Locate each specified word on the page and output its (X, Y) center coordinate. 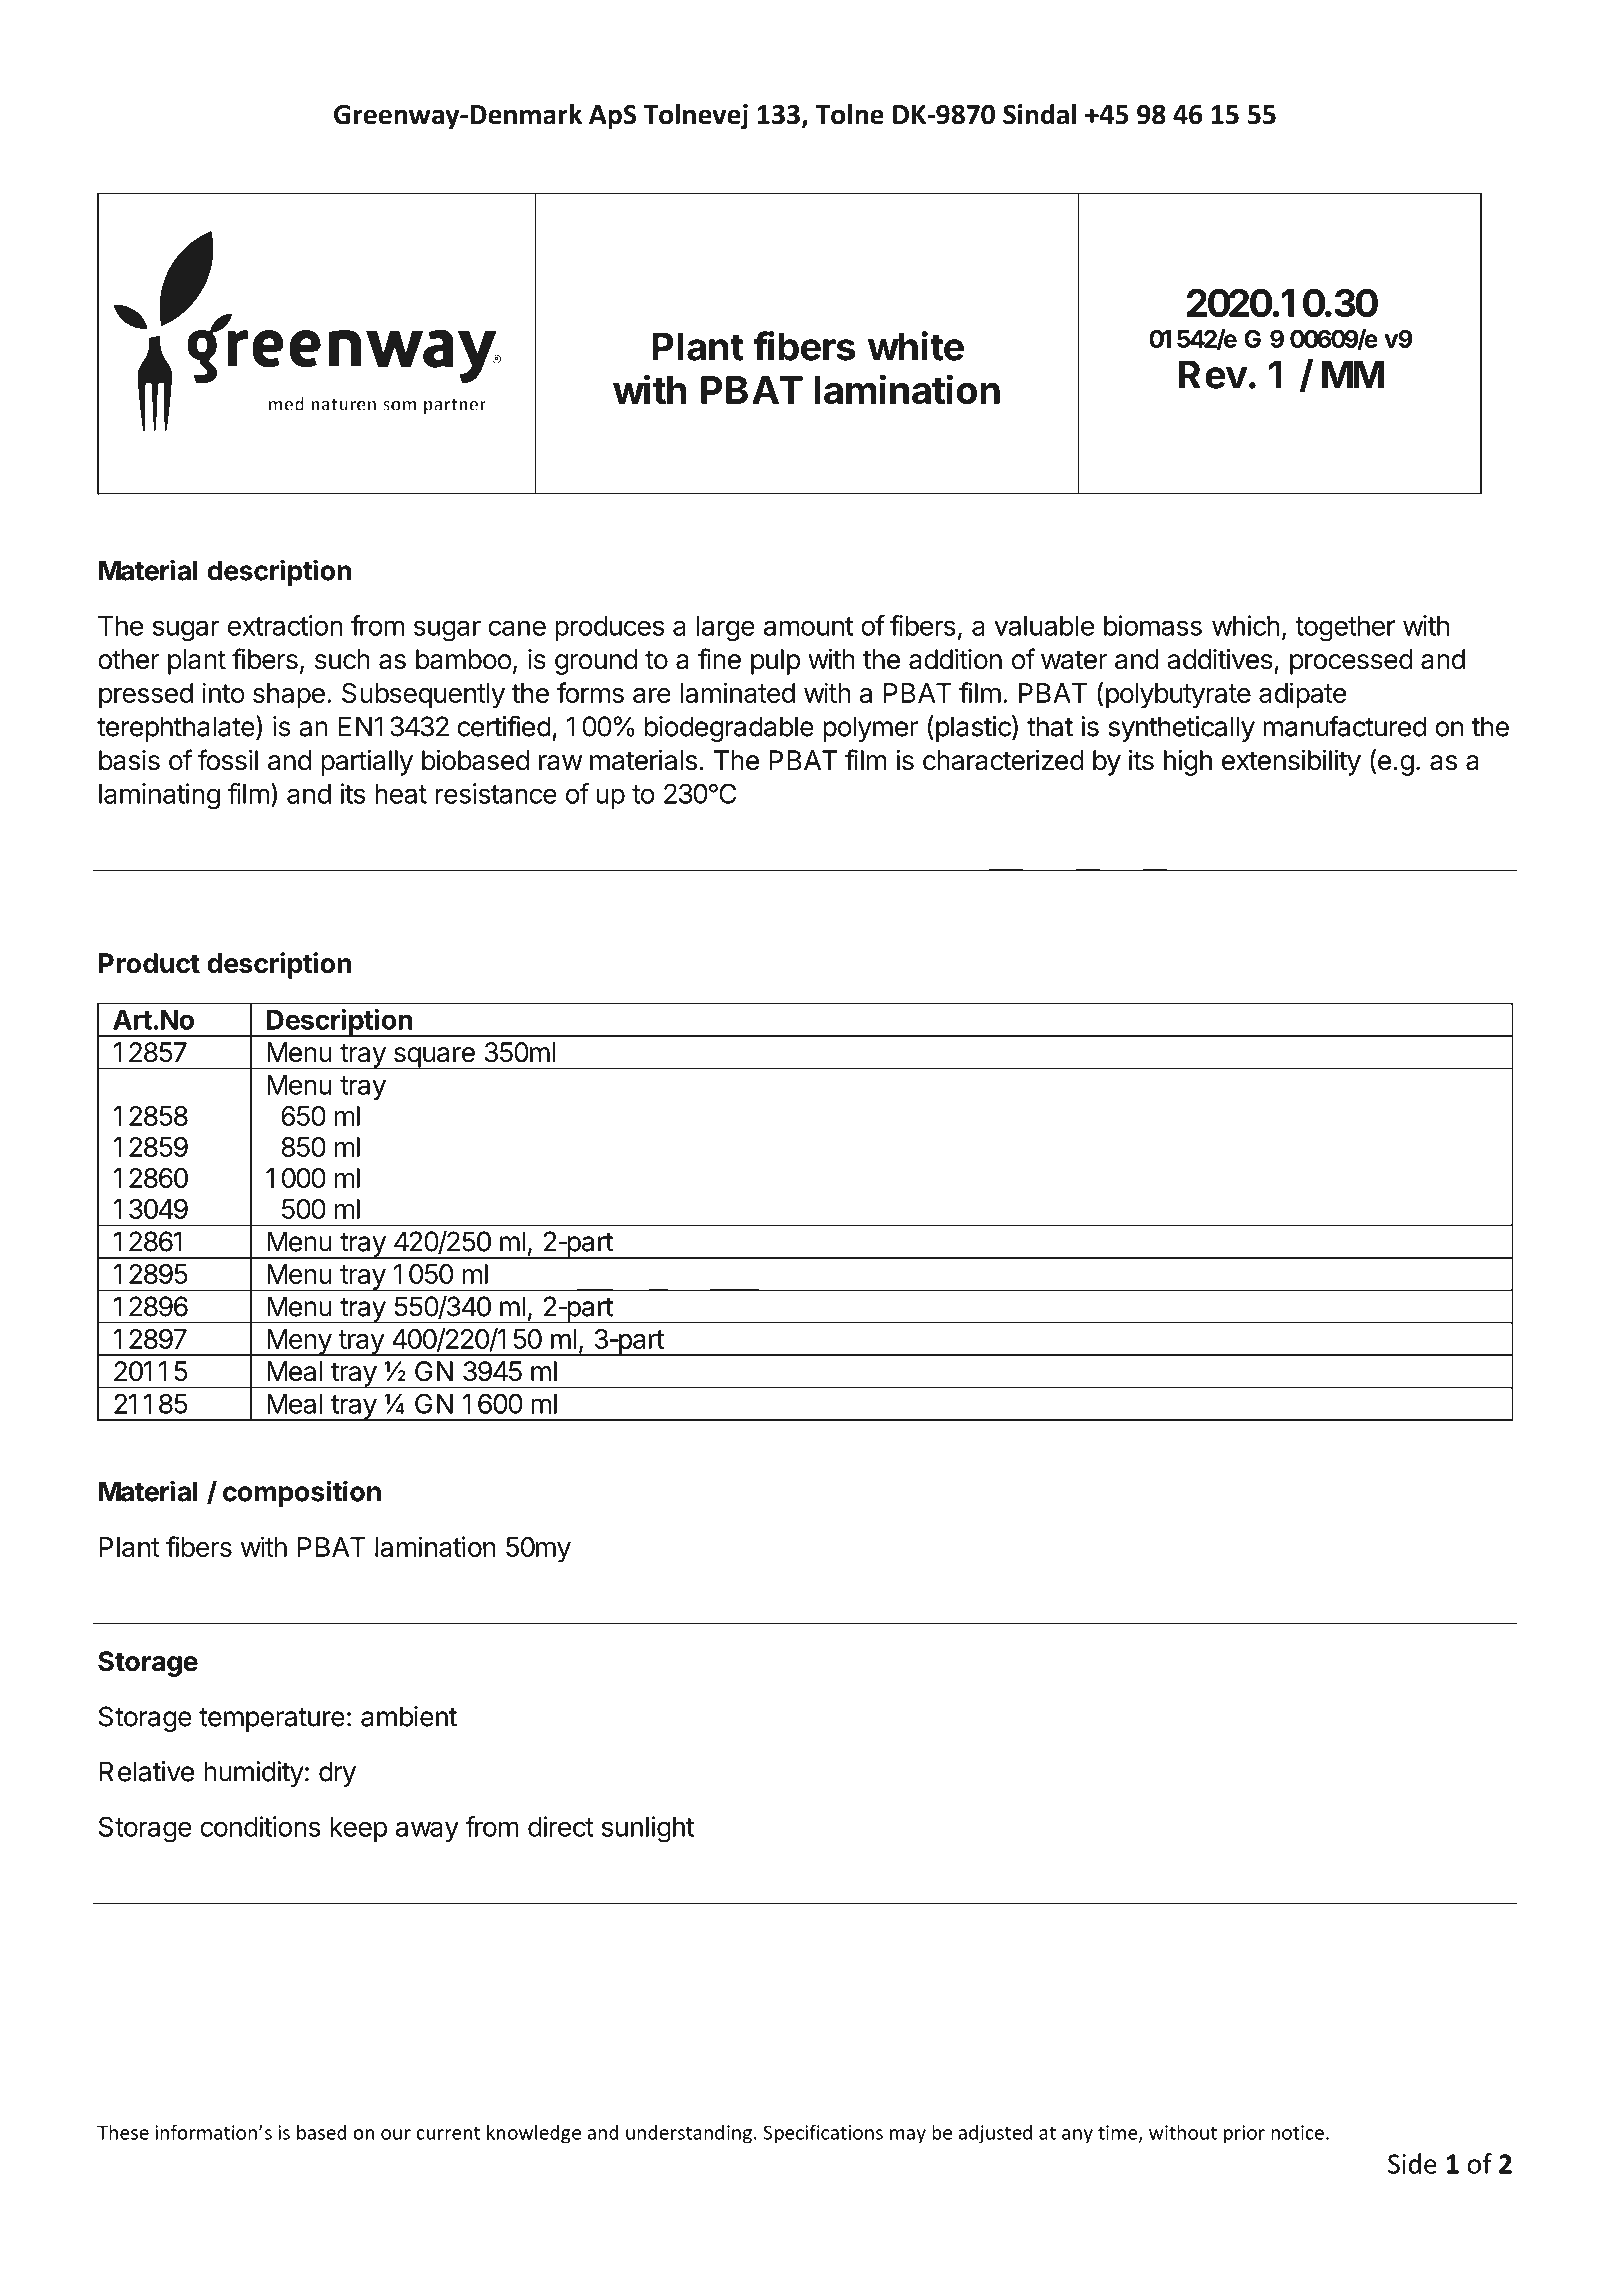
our (396, 2134)
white (916, 346)
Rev (1213, 374)
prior (1244, 2134)
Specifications (823, 2134)
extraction (285, 625)
